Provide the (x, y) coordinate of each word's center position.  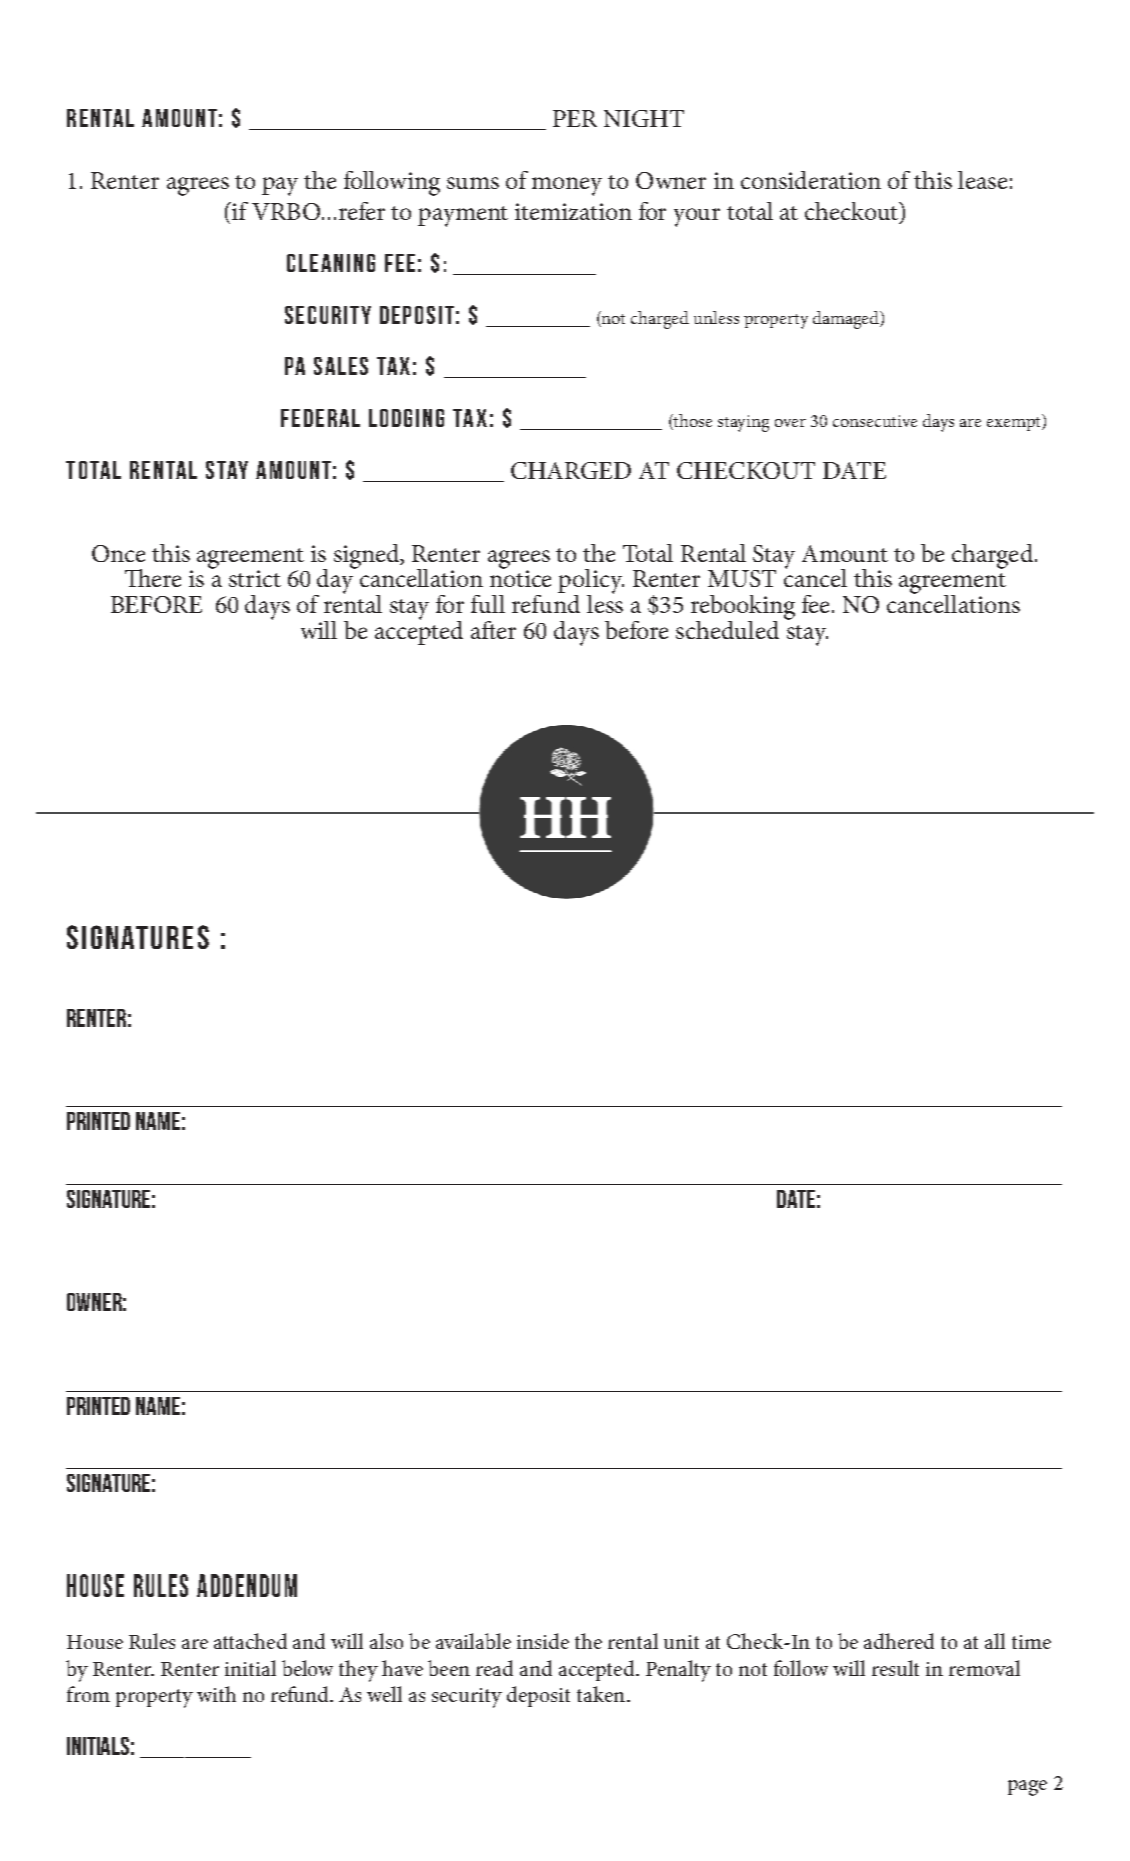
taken (602, 1694)
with (216, 1694)
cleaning (331, 263)
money (567, 186)
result (895, 1668)
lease (982, 180)
